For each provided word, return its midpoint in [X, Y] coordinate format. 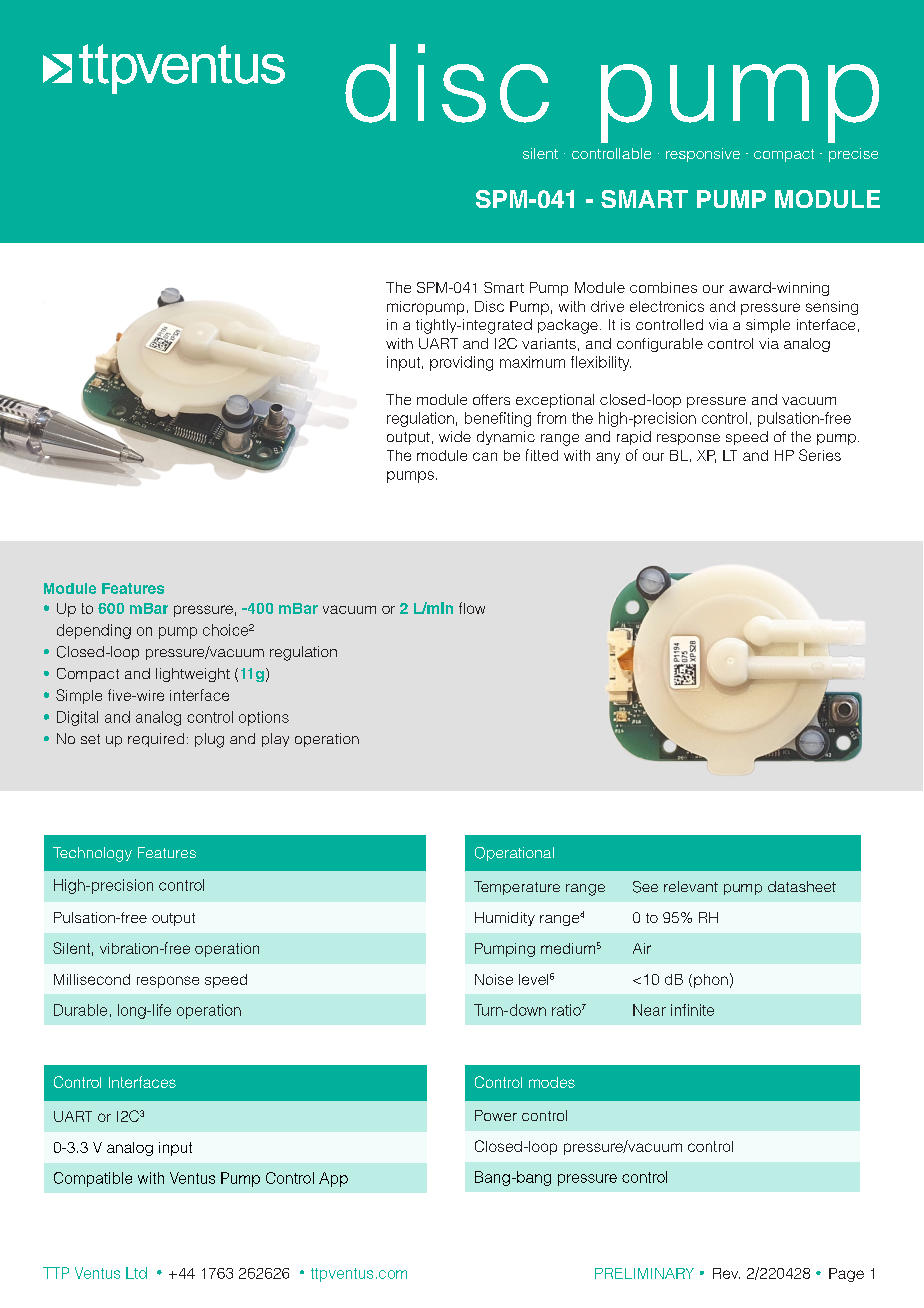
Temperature [517, 888]
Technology [92, 854]
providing [461, 363]
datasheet [802, 886]
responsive [703, 155]
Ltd [136, 1273]
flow [472, 608]
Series [820, 455]
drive [607, 306]
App [333, 1179]
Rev [726, 1273]
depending [94, 631]
